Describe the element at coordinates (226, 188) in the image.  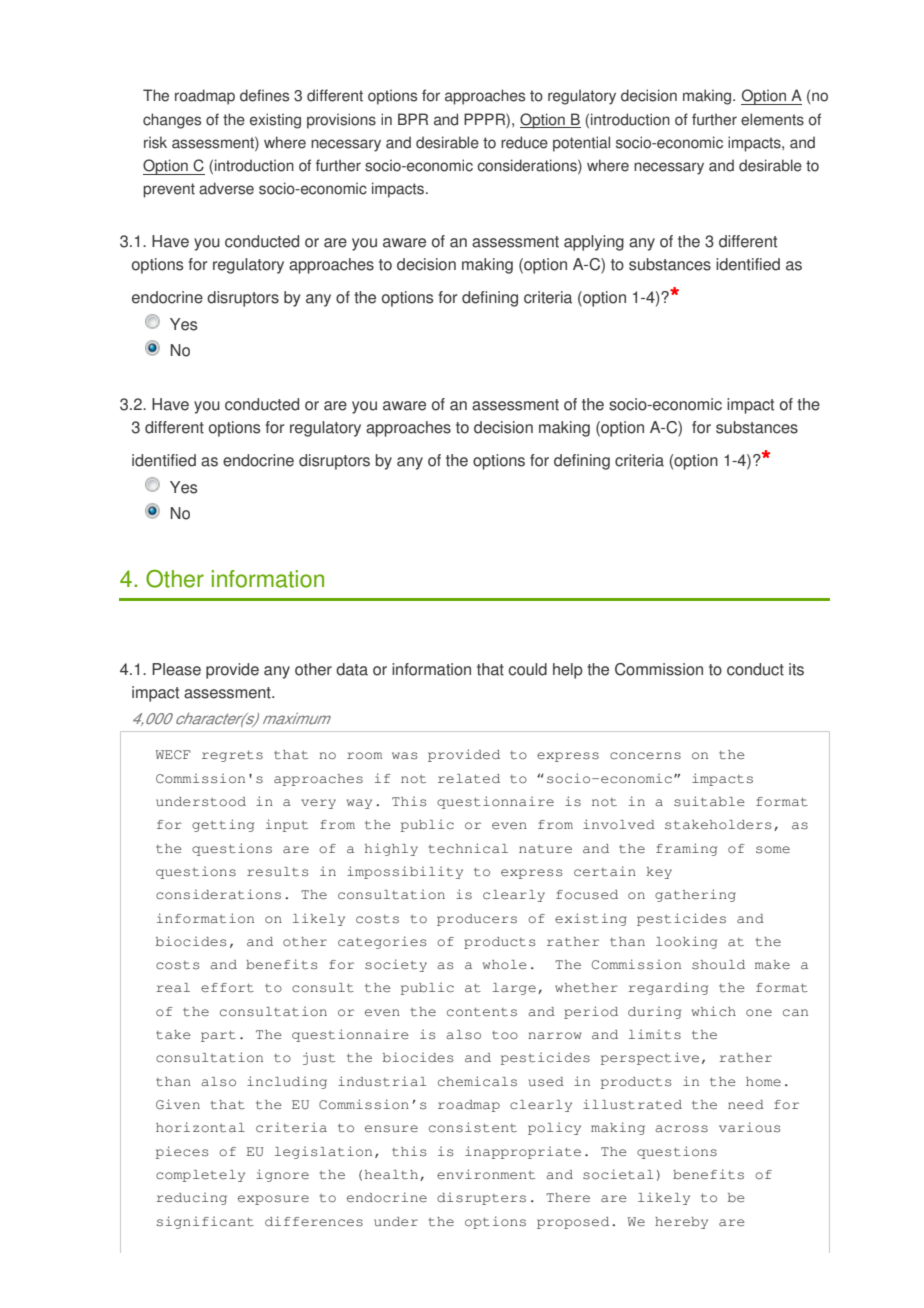
I see `adverse` at that location.
